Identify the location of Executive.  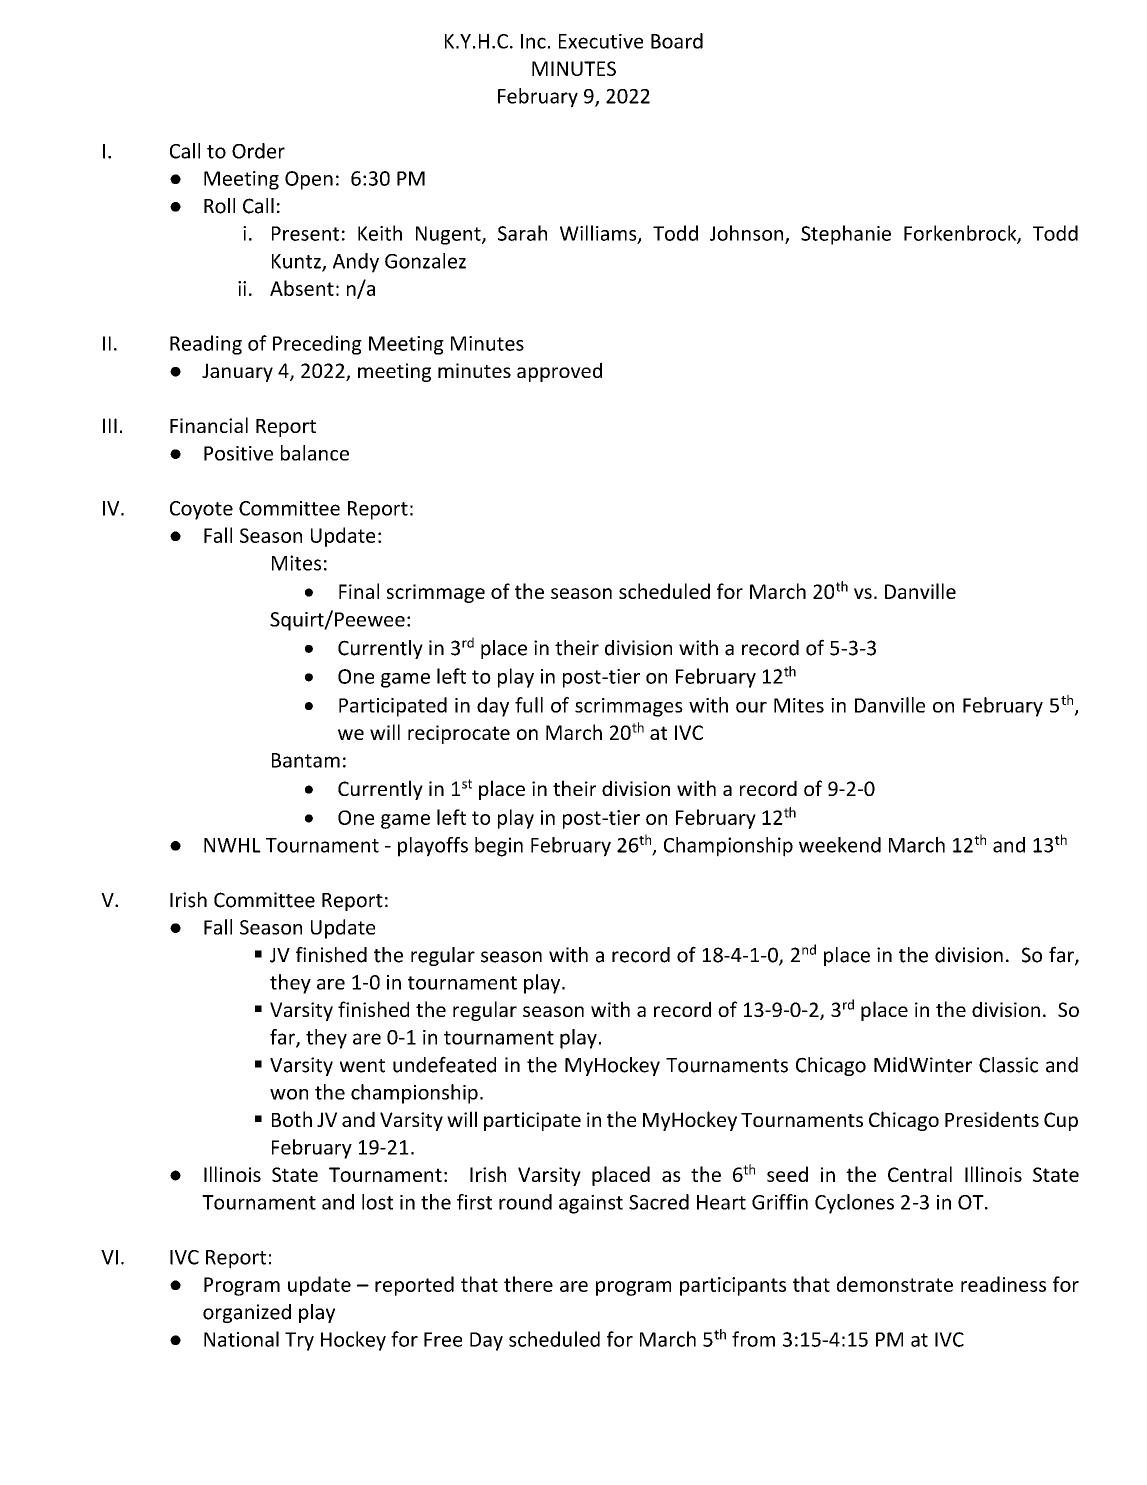
(601, 41).
